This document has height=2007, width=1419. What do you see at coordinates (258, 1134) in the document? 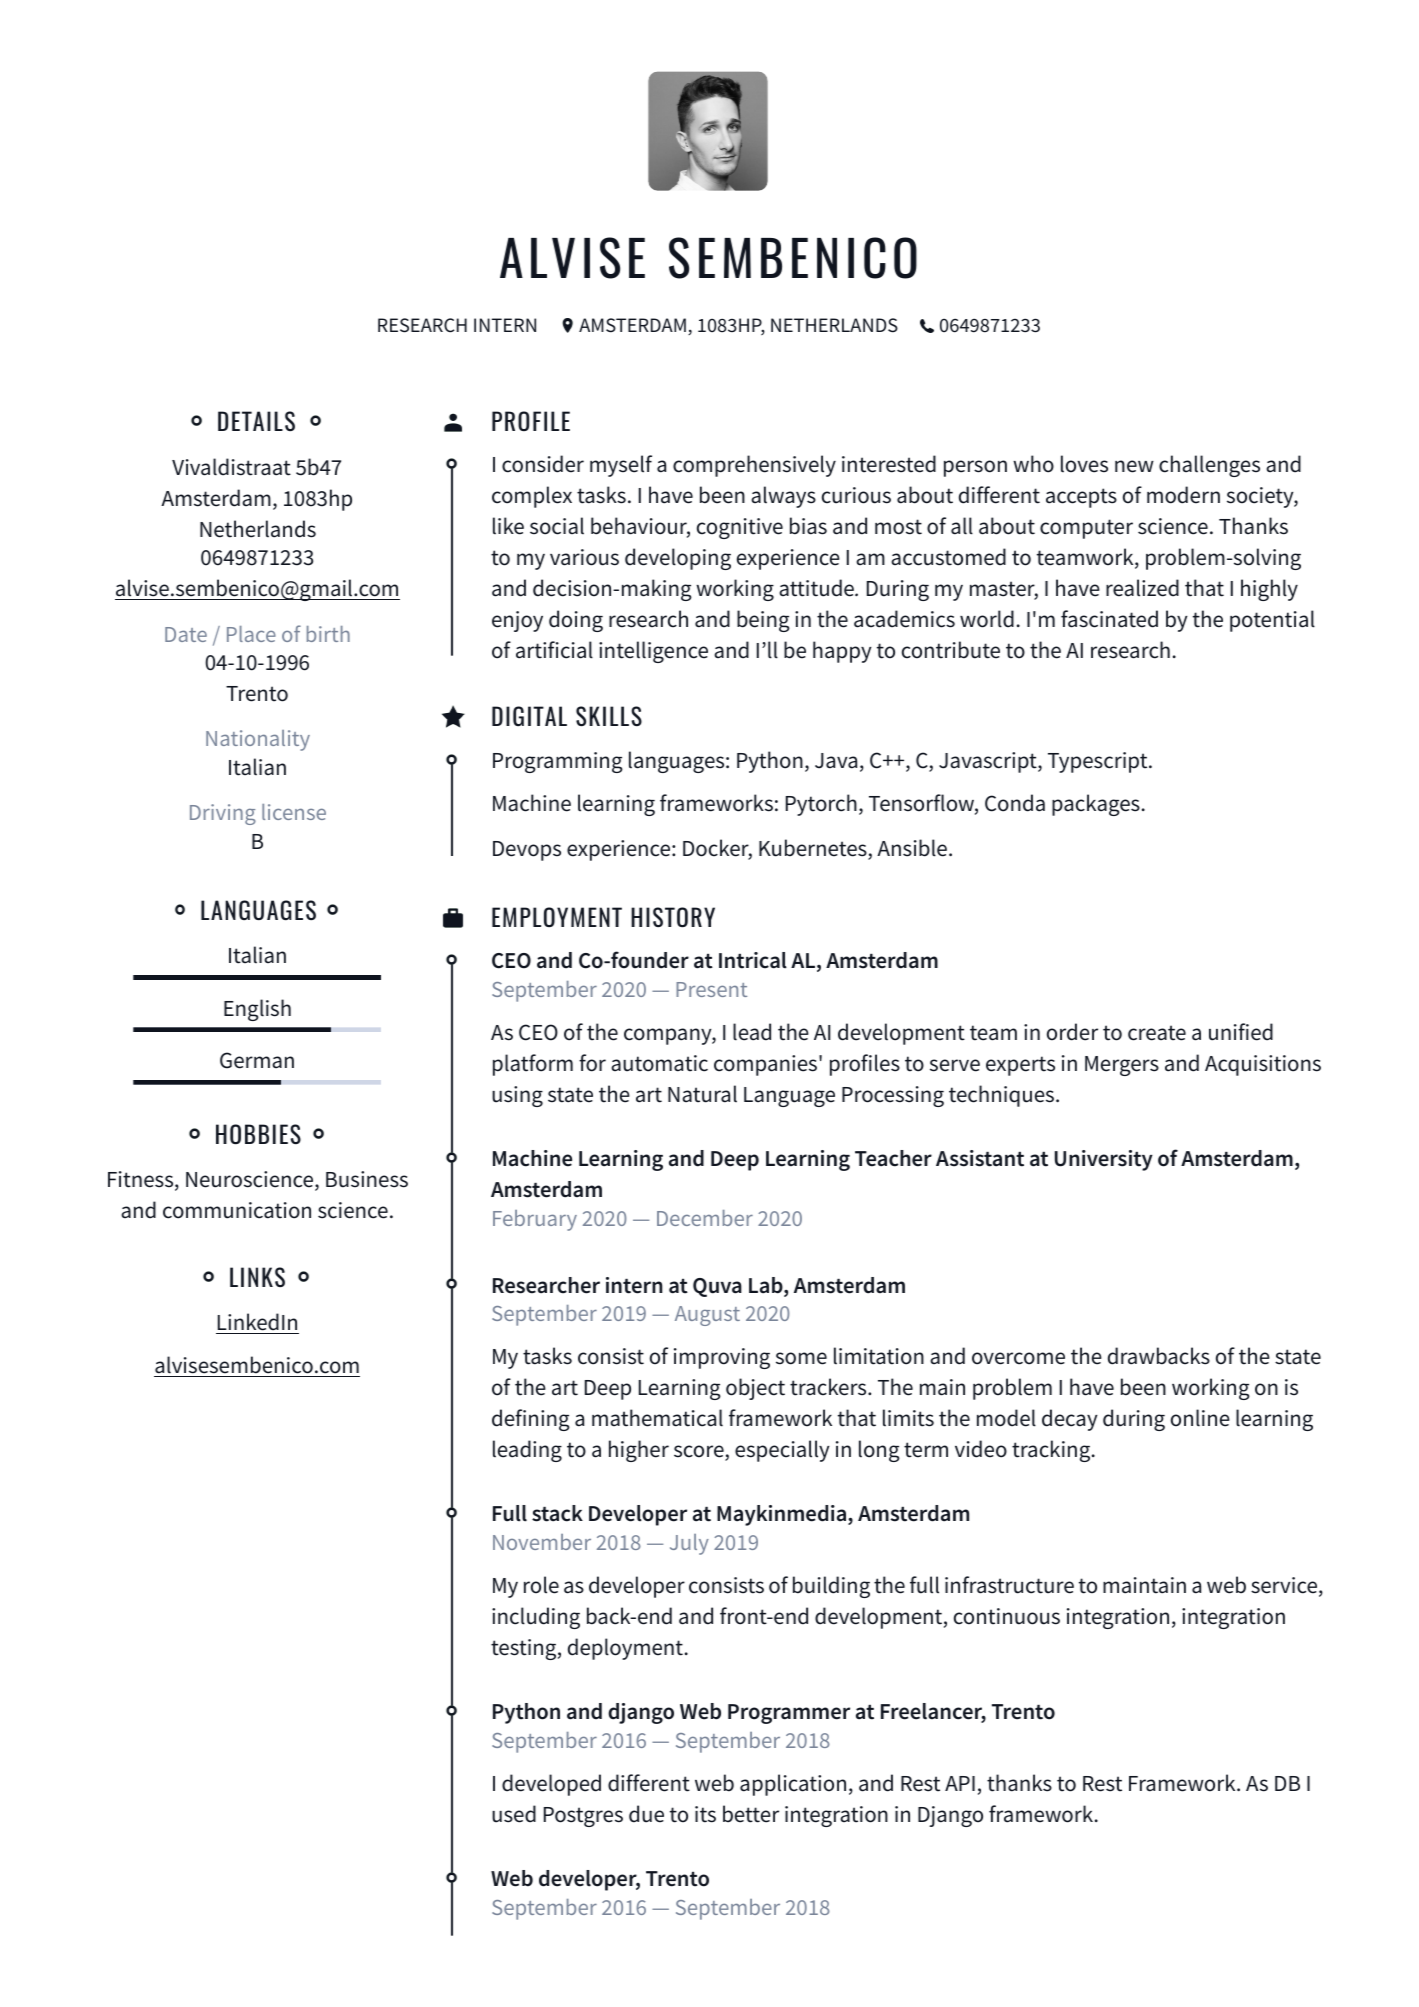
I see `HOBBIES` at bounding box center [258, 1134].
